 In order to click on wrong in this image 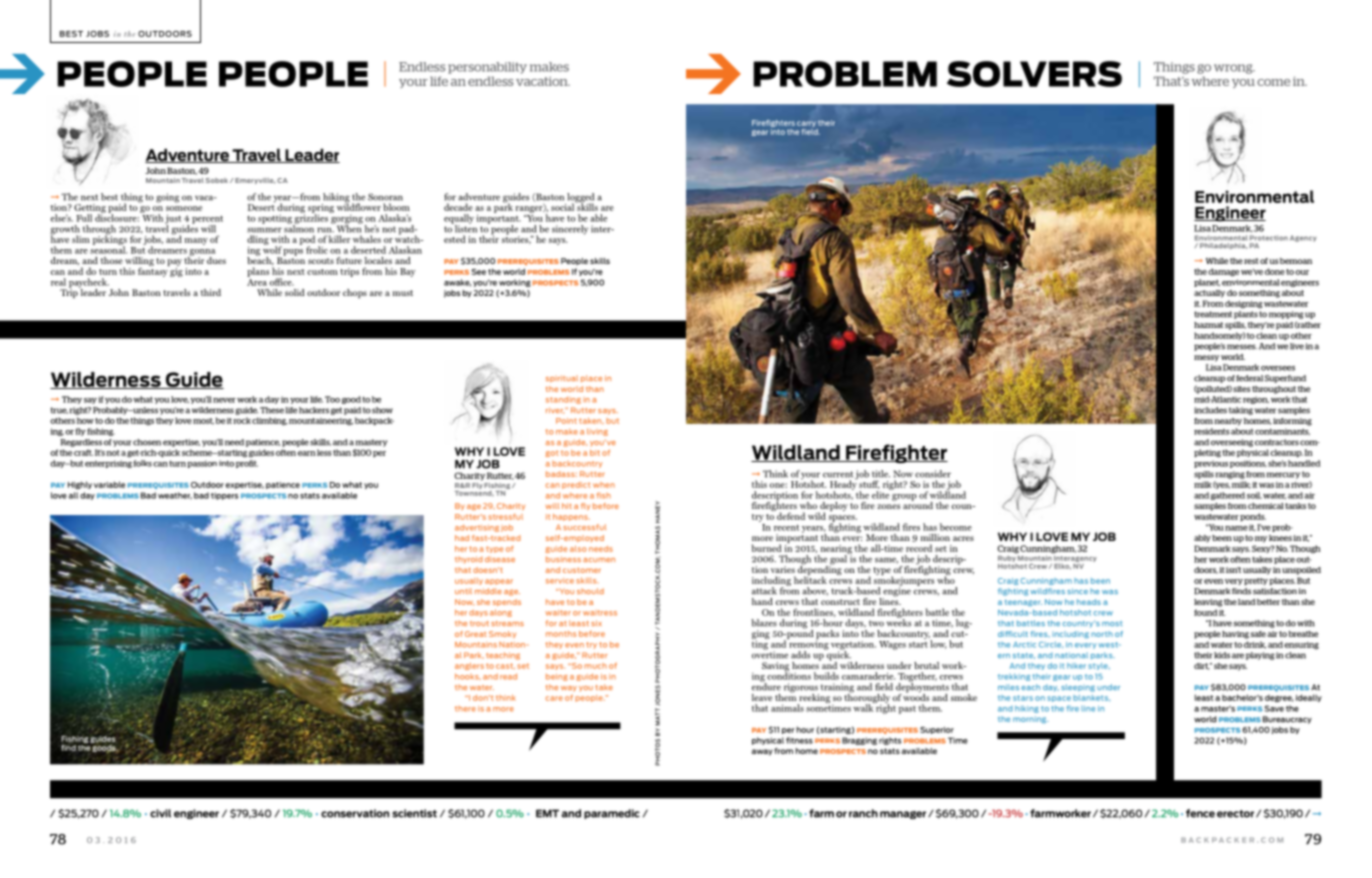, I will do `click(1234, 69)`.
